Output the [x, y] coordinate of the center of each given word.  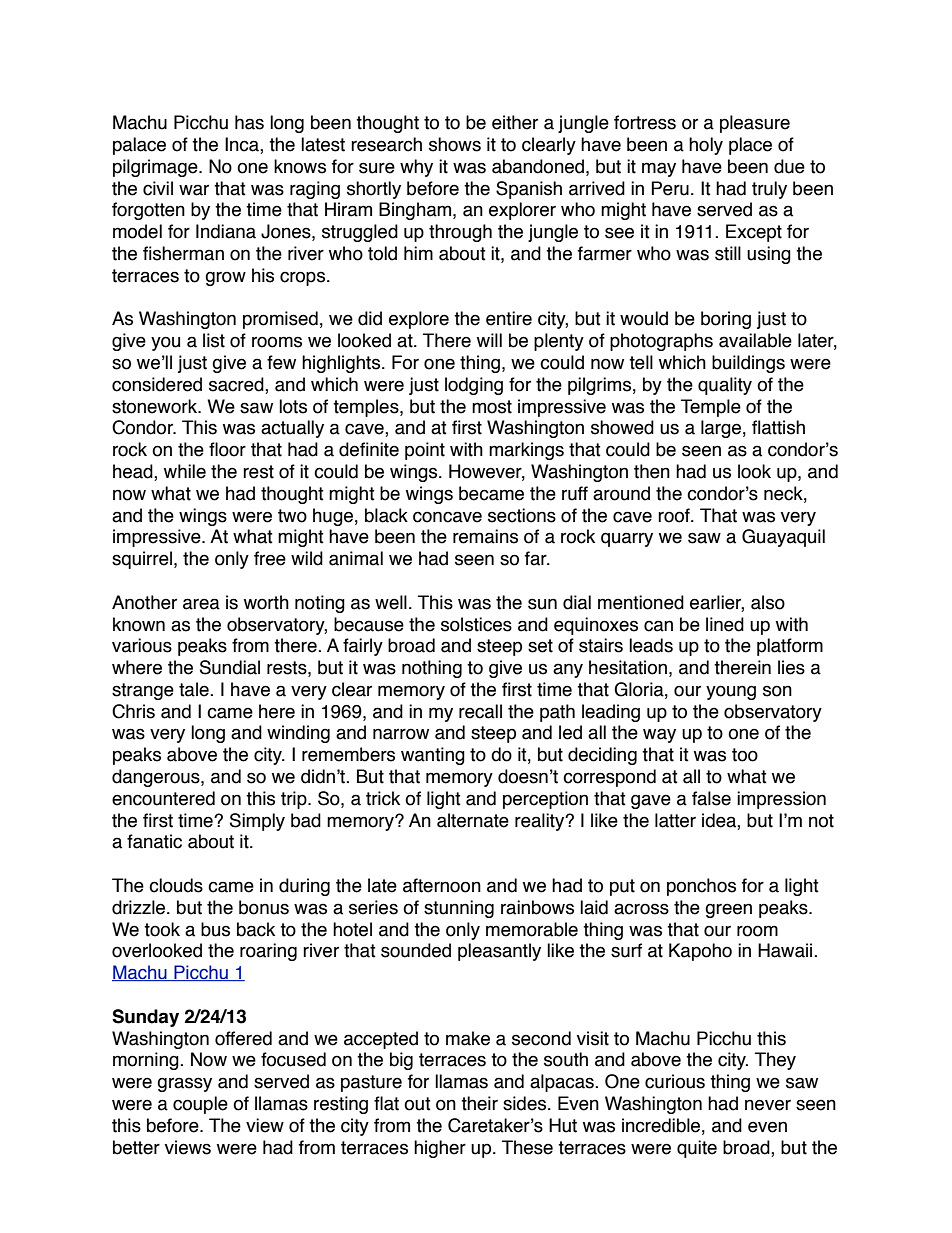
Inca [243, 145]
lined [725, 624]
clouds [176, 885]
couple [200, 1105]
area [201, 604]
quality [725, 386]
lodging [474, 386]
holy [706, 146]
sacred [237, 385]
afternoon [442, 885]
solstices [476, 624]
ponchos [701, 887]
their [479, 1103]
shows [455, 144]
